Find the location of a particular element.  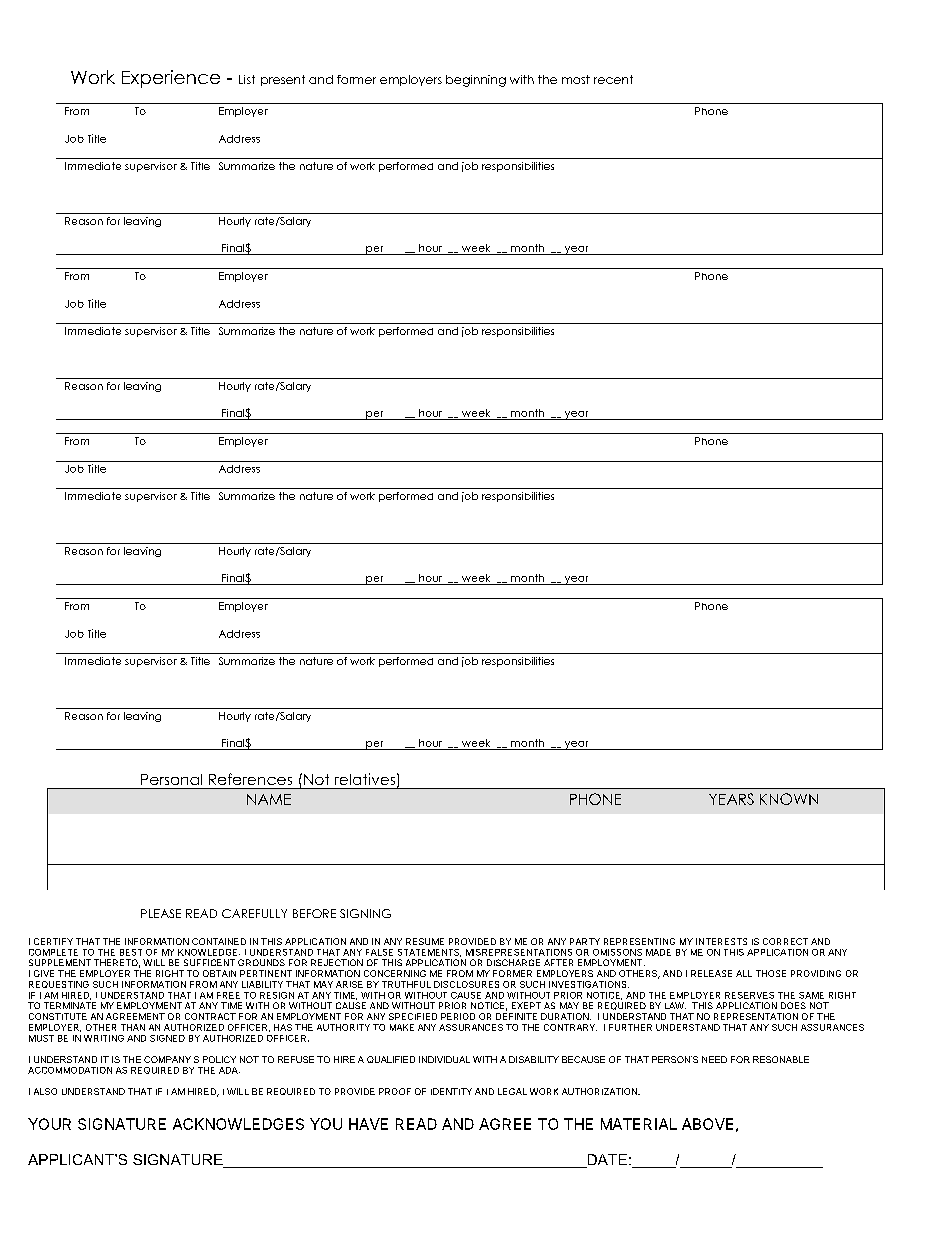

beginning is located at coordinates (476, 81).
